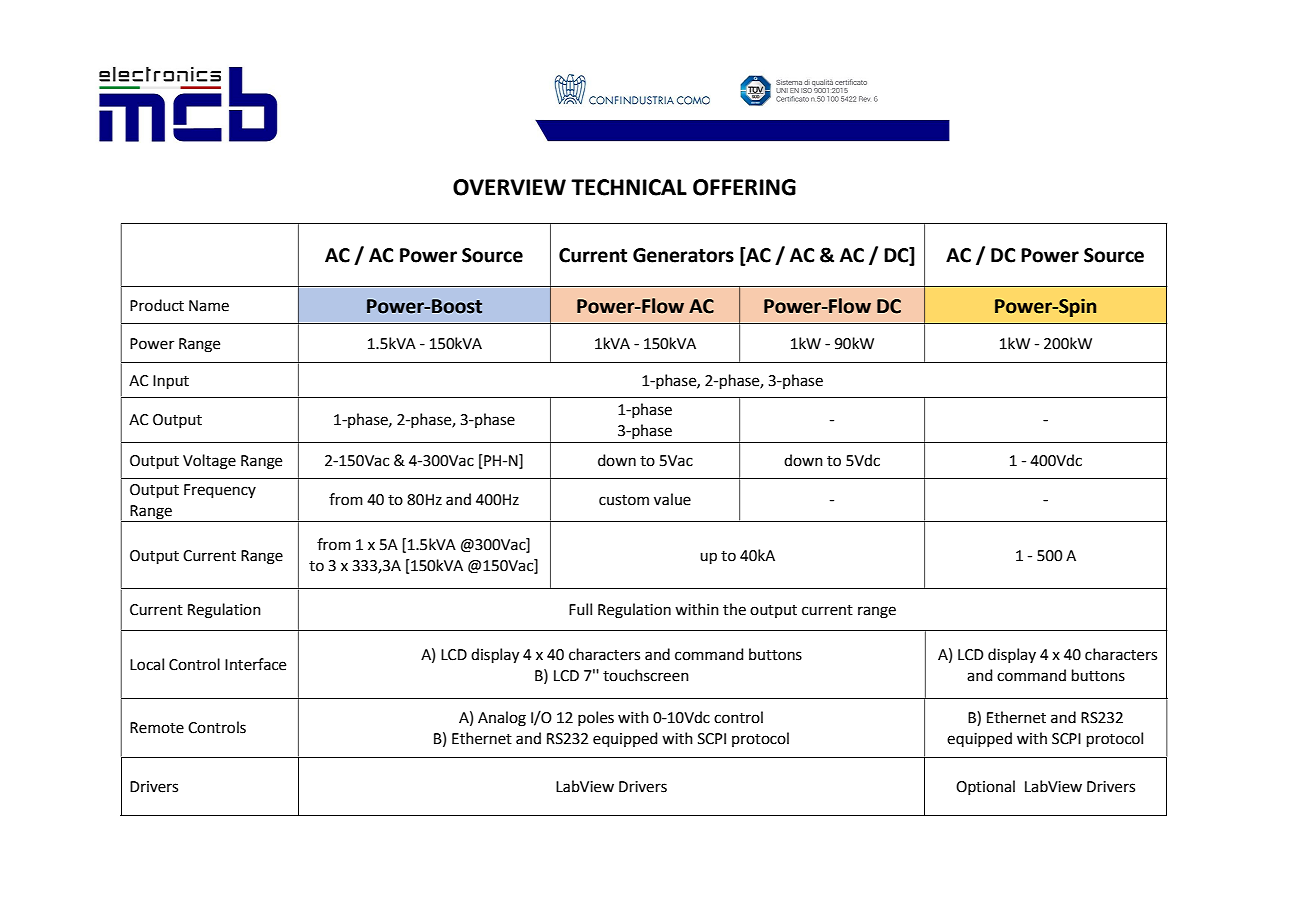 The width and height of the screenshot is (1308, 924). Describe the element at coordinates (157, 728) in the screenshot. I see `Remote` at that location.
